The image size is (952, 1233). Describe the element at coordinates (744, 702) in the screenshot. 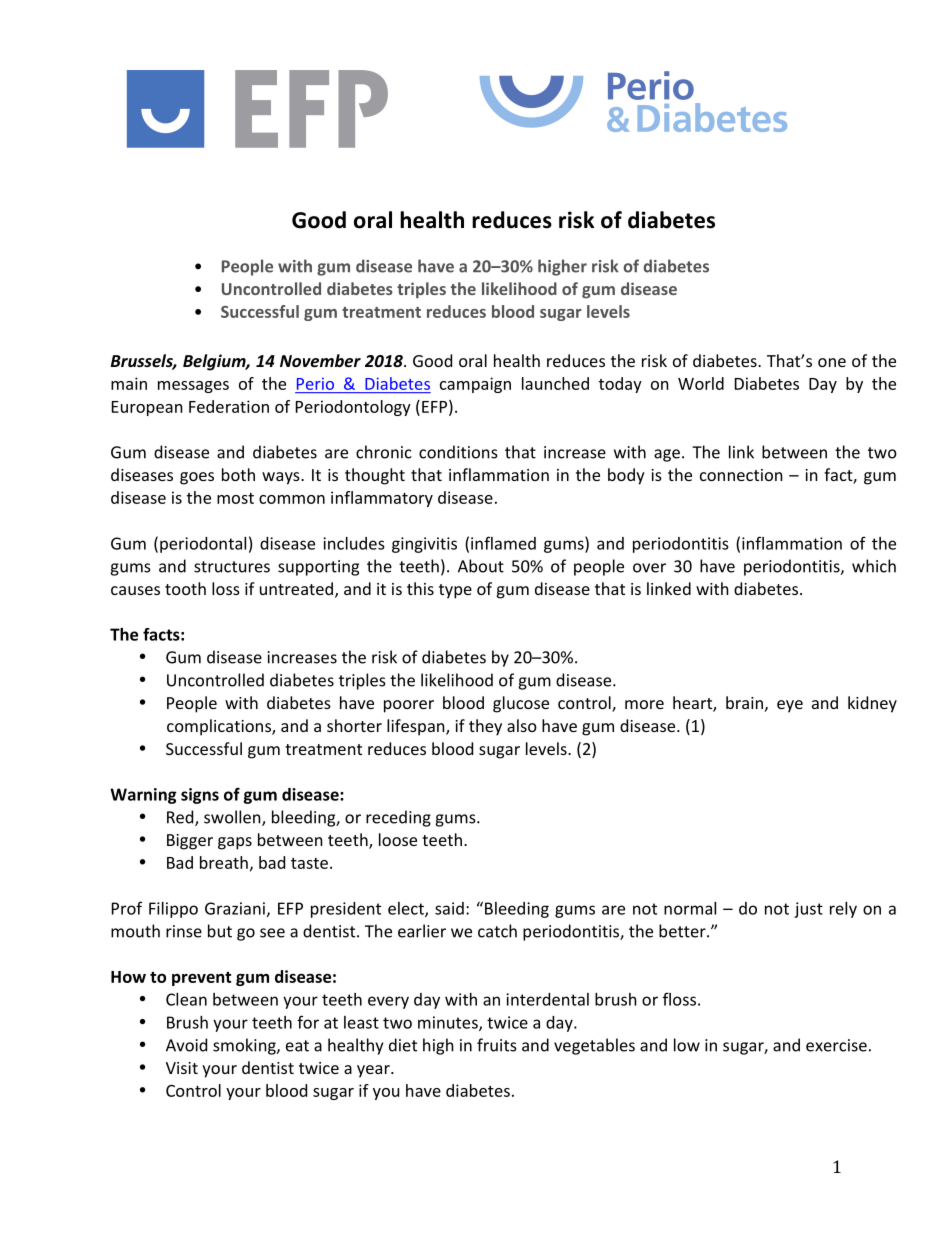

I see `brain` at that location.
